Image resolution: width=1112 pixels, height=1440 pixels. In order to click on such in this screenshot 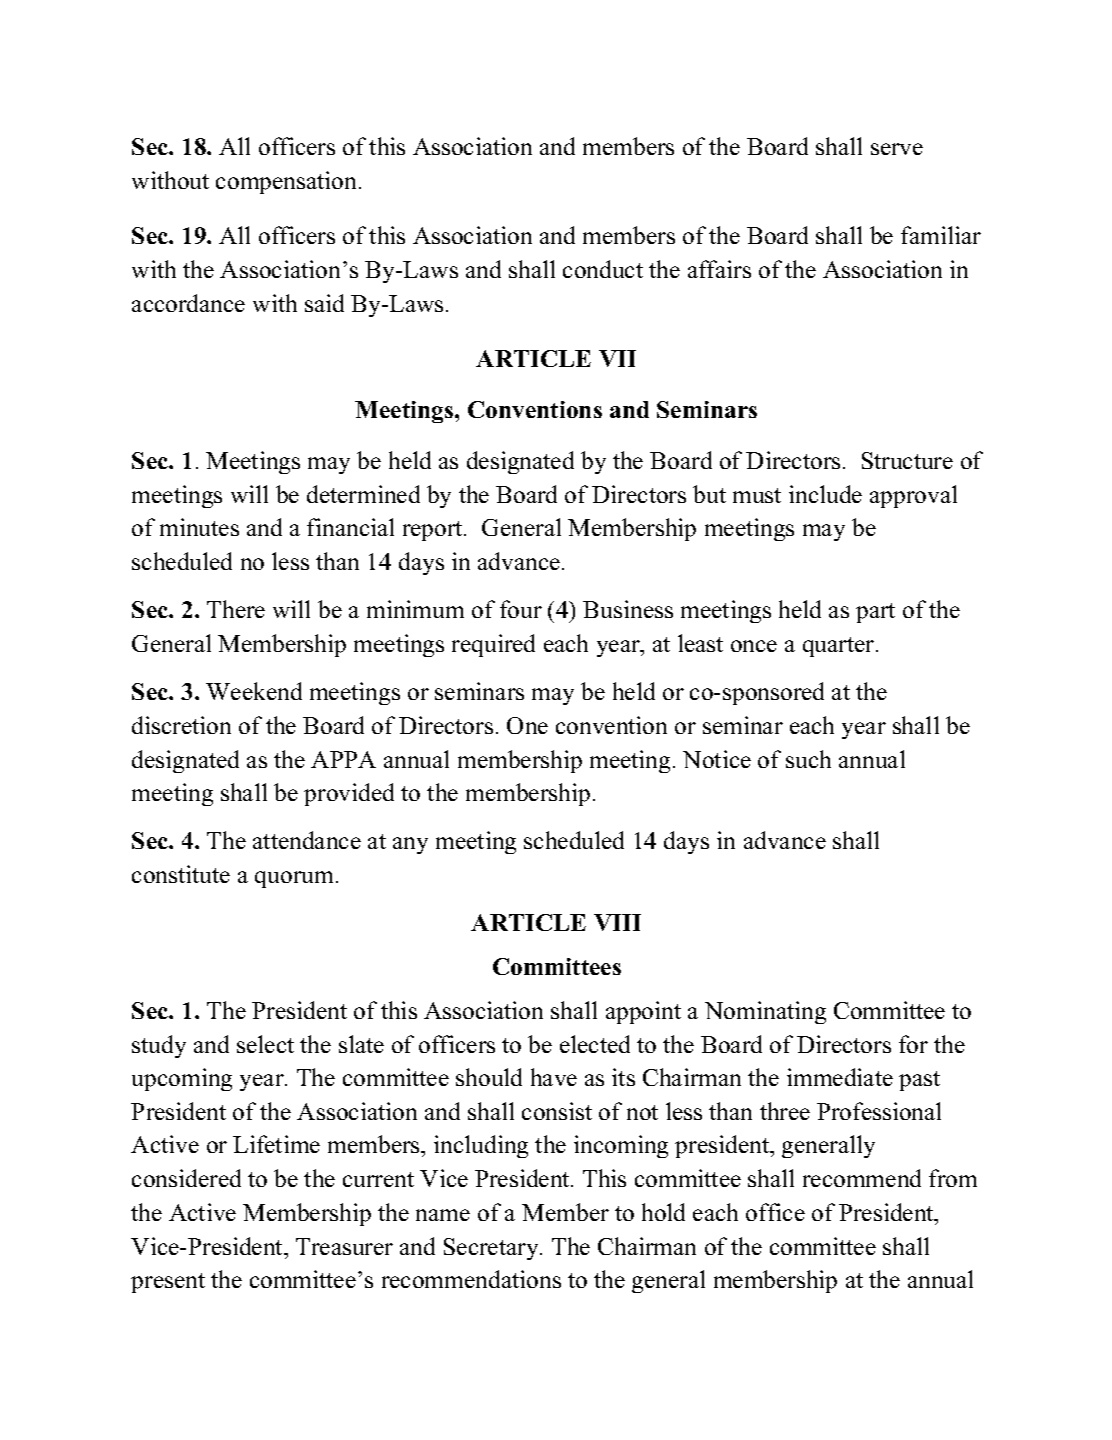, I will do `click(808, 759)`.
